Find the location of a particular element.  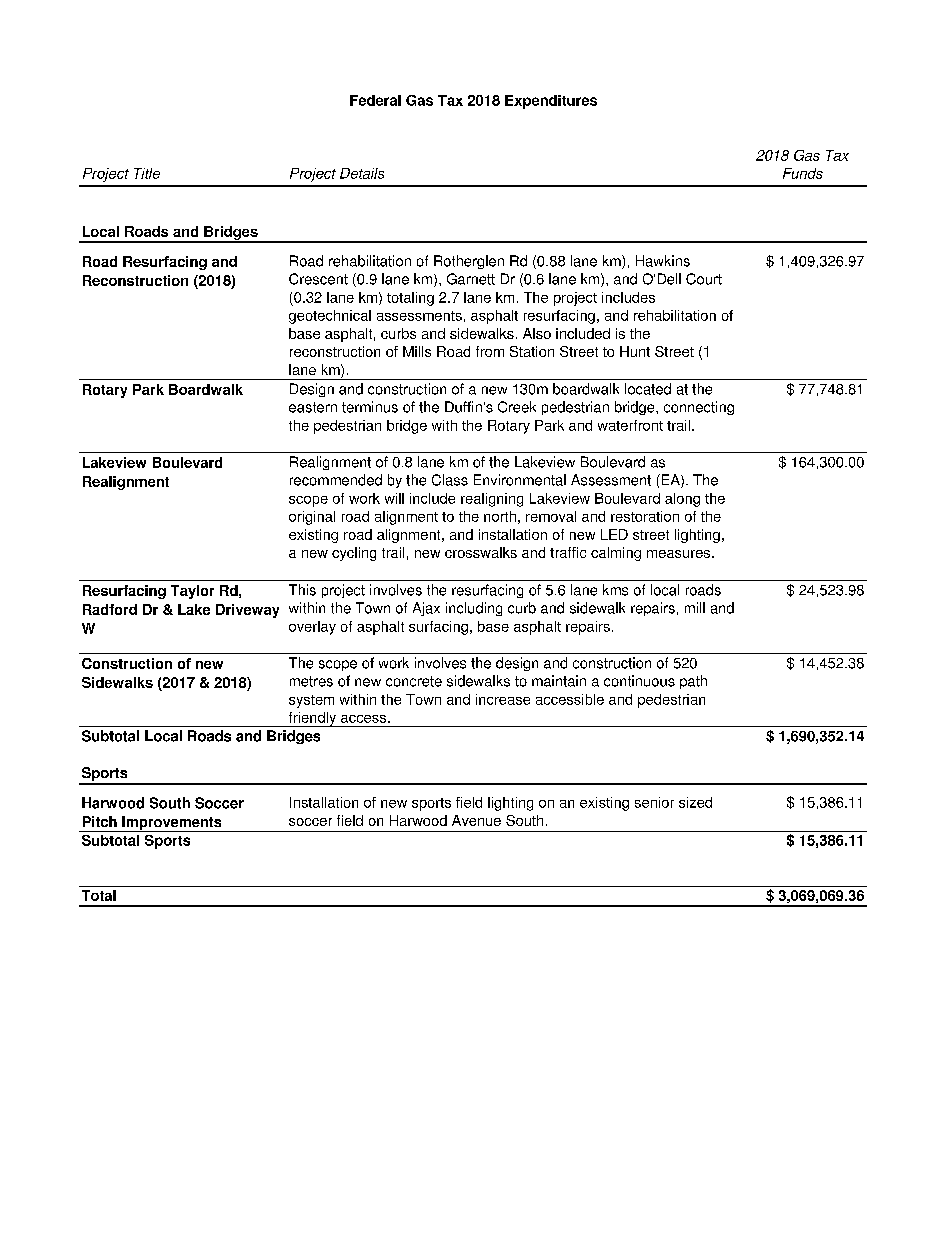

from is located at coordinates (490, 351).
